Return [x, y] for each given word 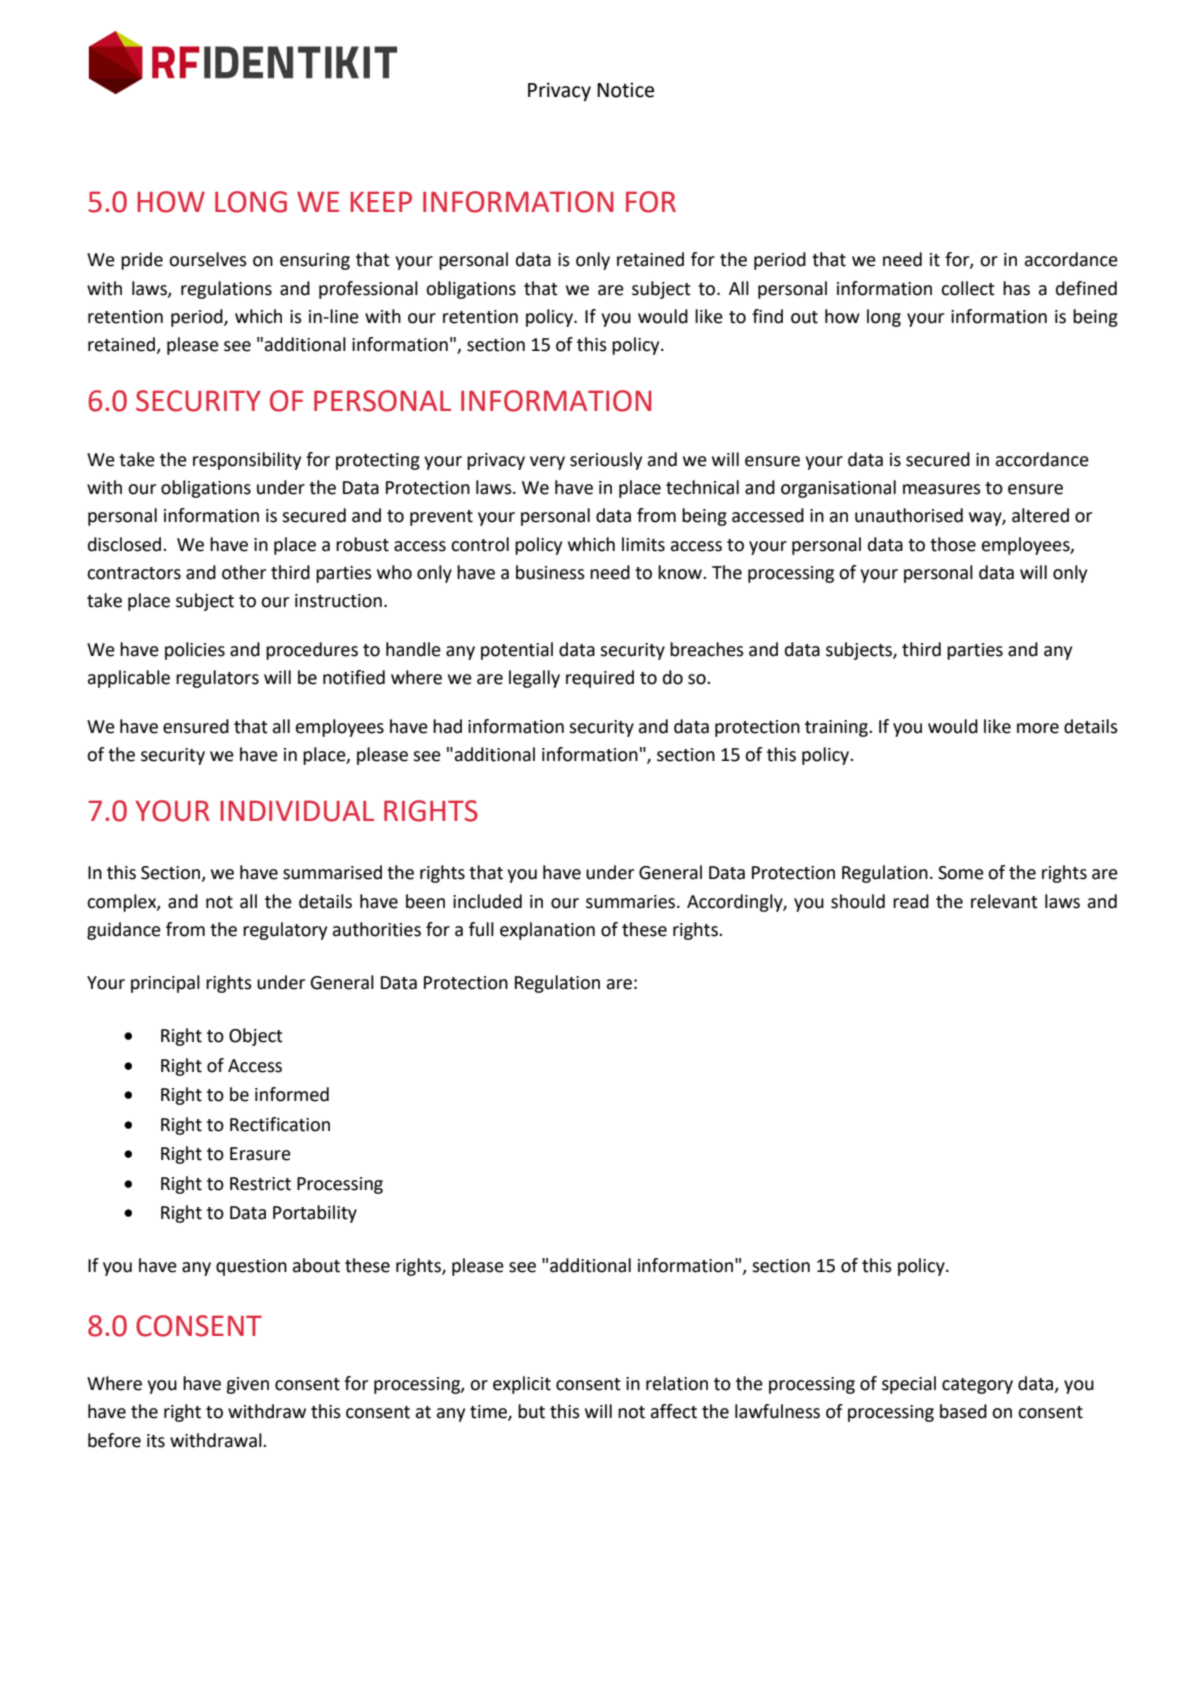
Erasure [260, 1154]
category [977, 1386]
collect [968, 288]
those [953, 544]
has [1016, 288]
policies [195, 651]
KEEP [381, 201]
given [247, 1385]
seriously [606, 461]
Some [961, 873]
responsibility [247, 461]
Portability [315, 1214]
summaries [630, 902]
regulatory [285, 931]
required [600, 679]
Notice [625, 90]
